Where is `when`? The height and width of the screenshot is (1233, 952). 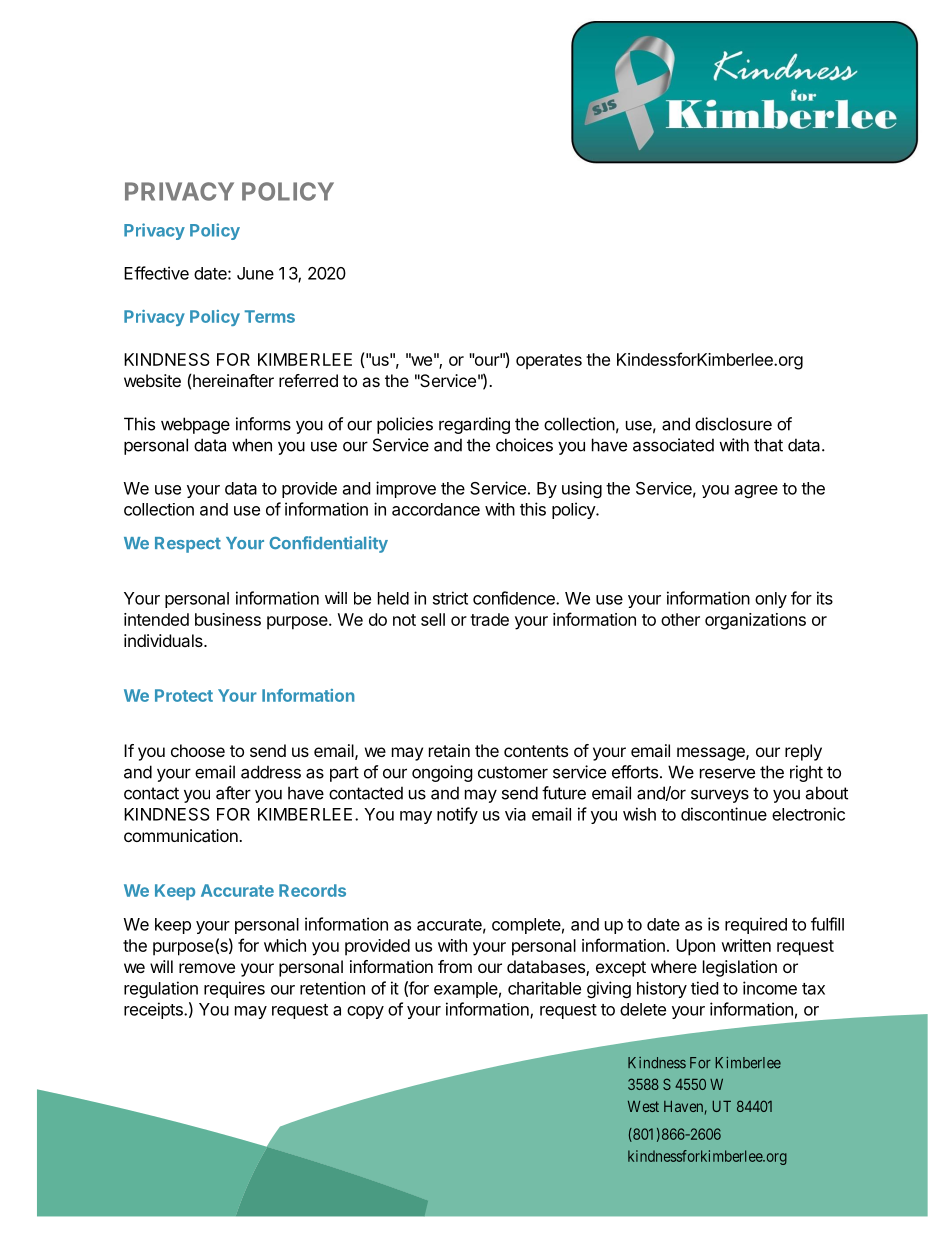 when is located at coordinates (252, 445).
